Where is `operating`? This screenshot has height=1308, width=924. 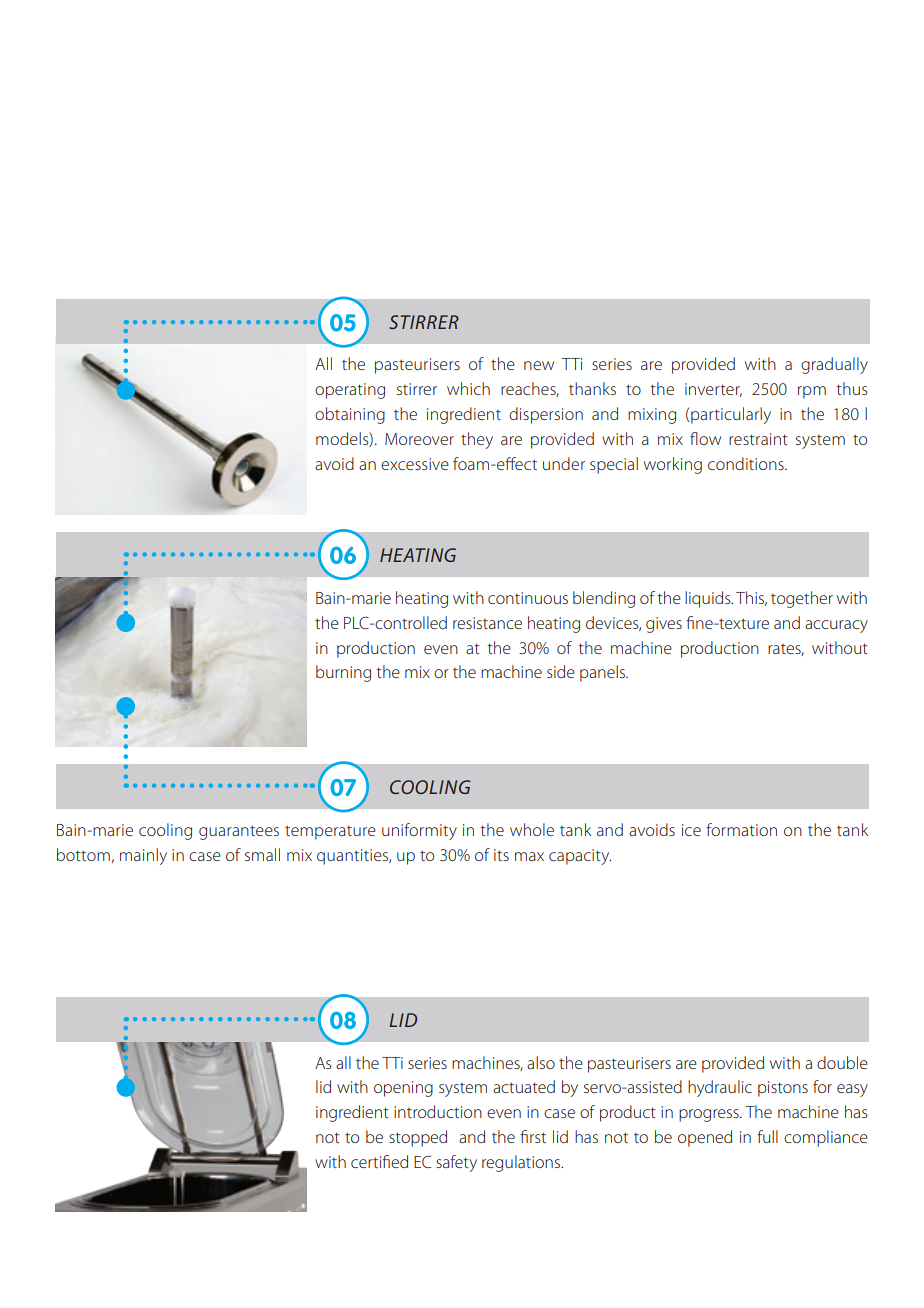 operating is located at coordinates (350, 391).
